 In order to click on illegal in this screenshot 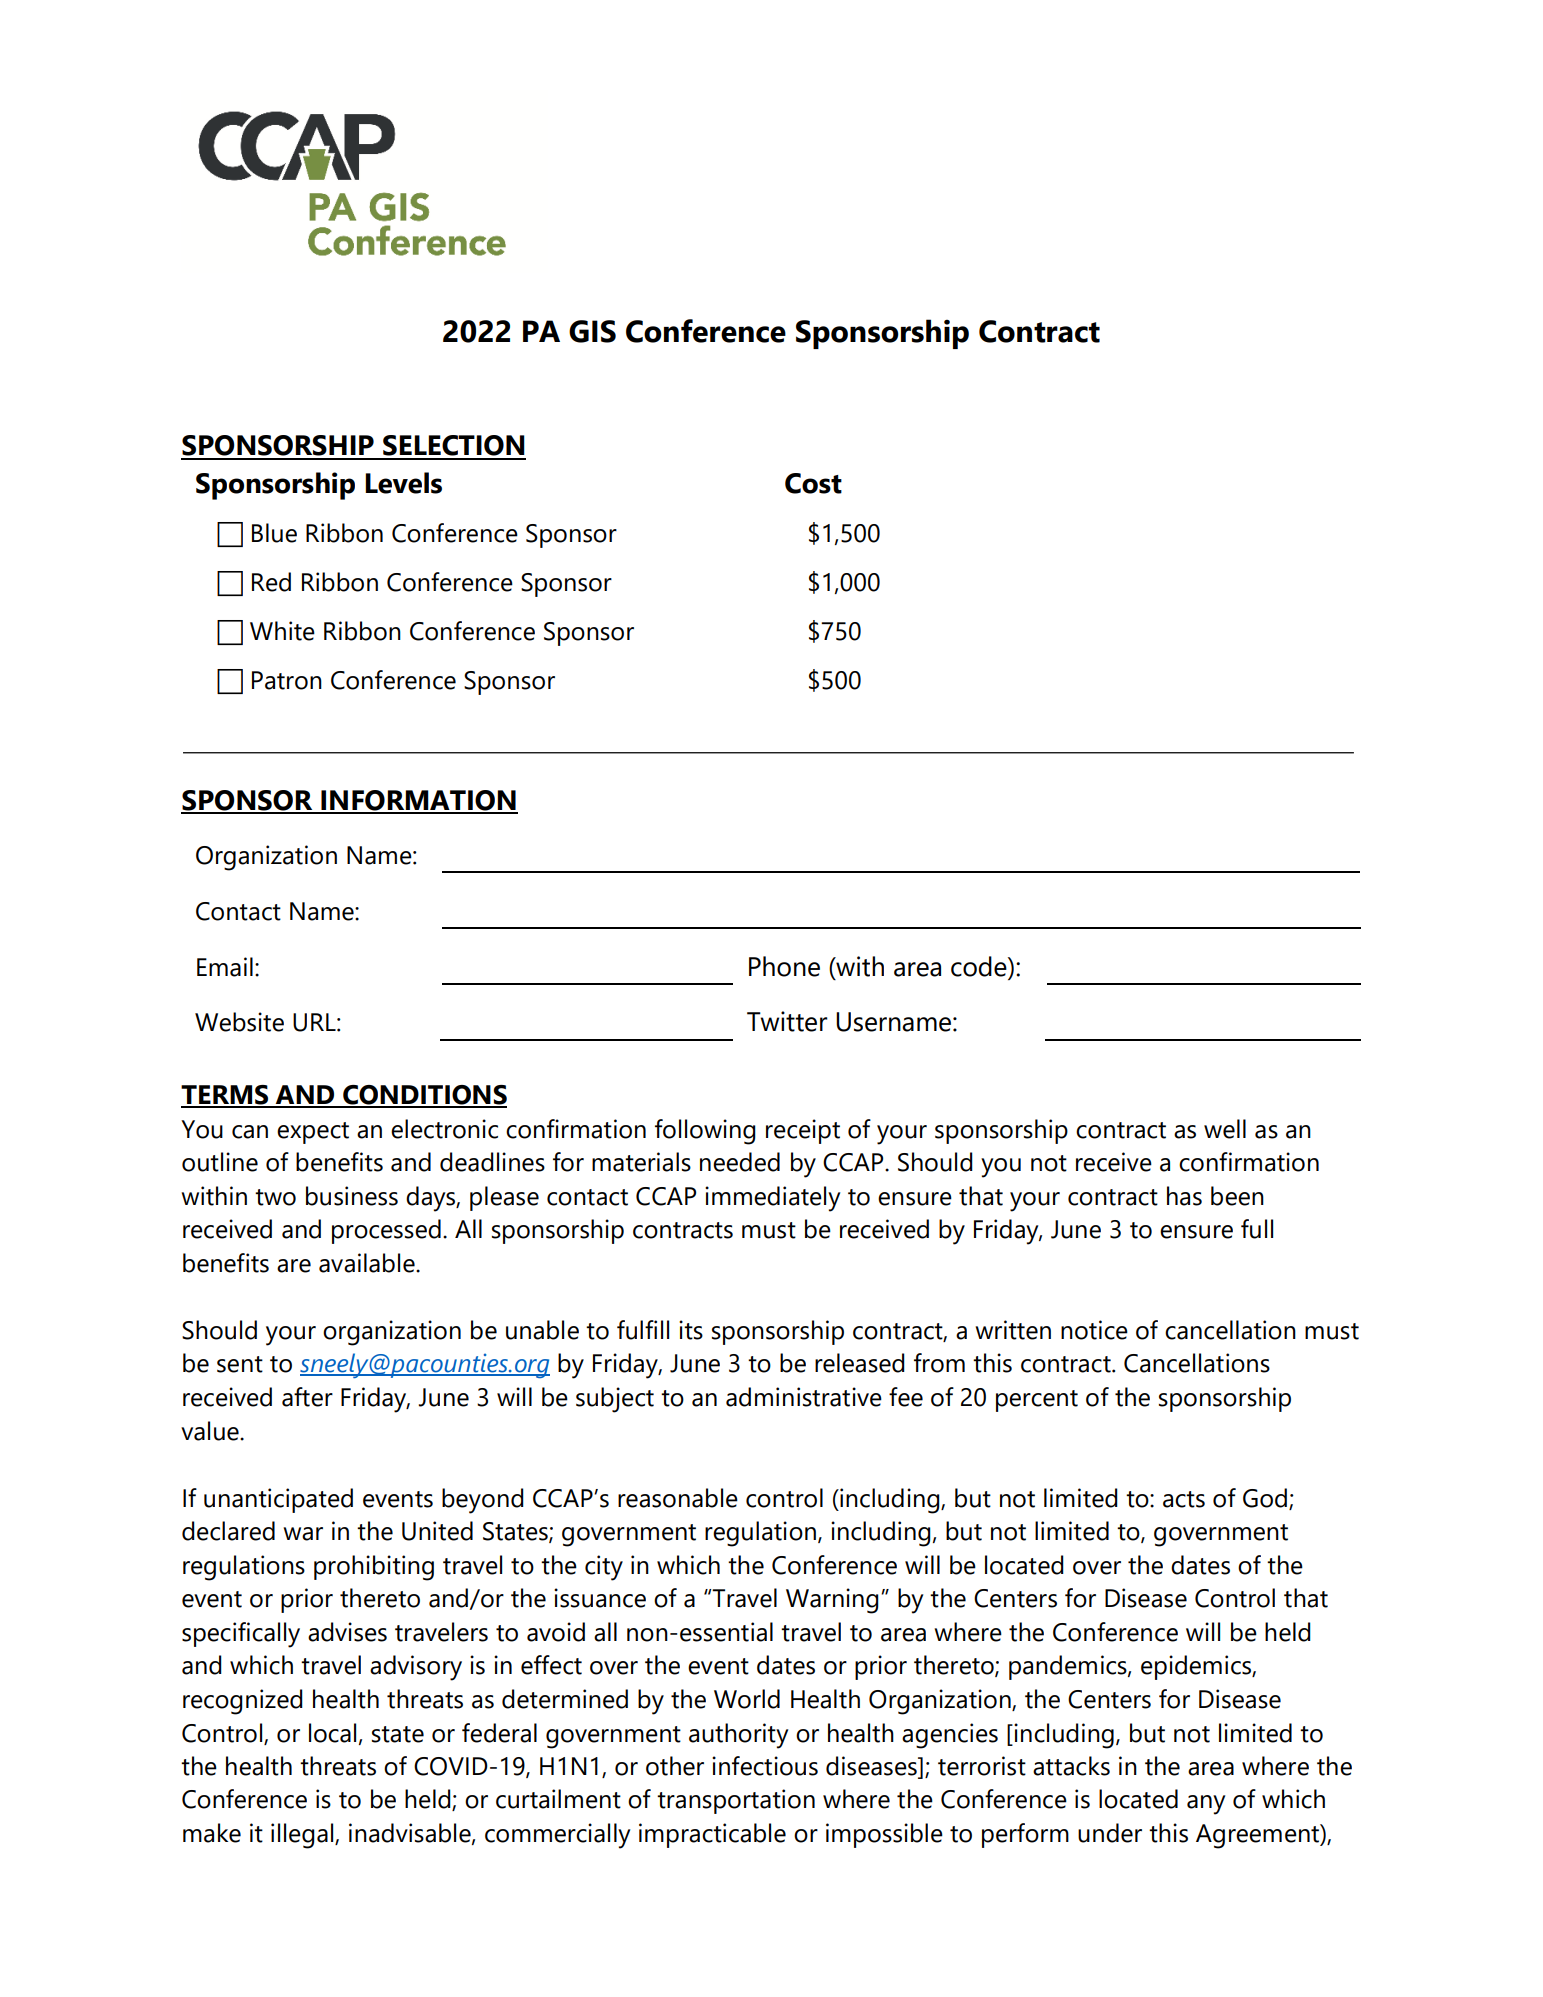, I will do `click(303, 1836)`.
